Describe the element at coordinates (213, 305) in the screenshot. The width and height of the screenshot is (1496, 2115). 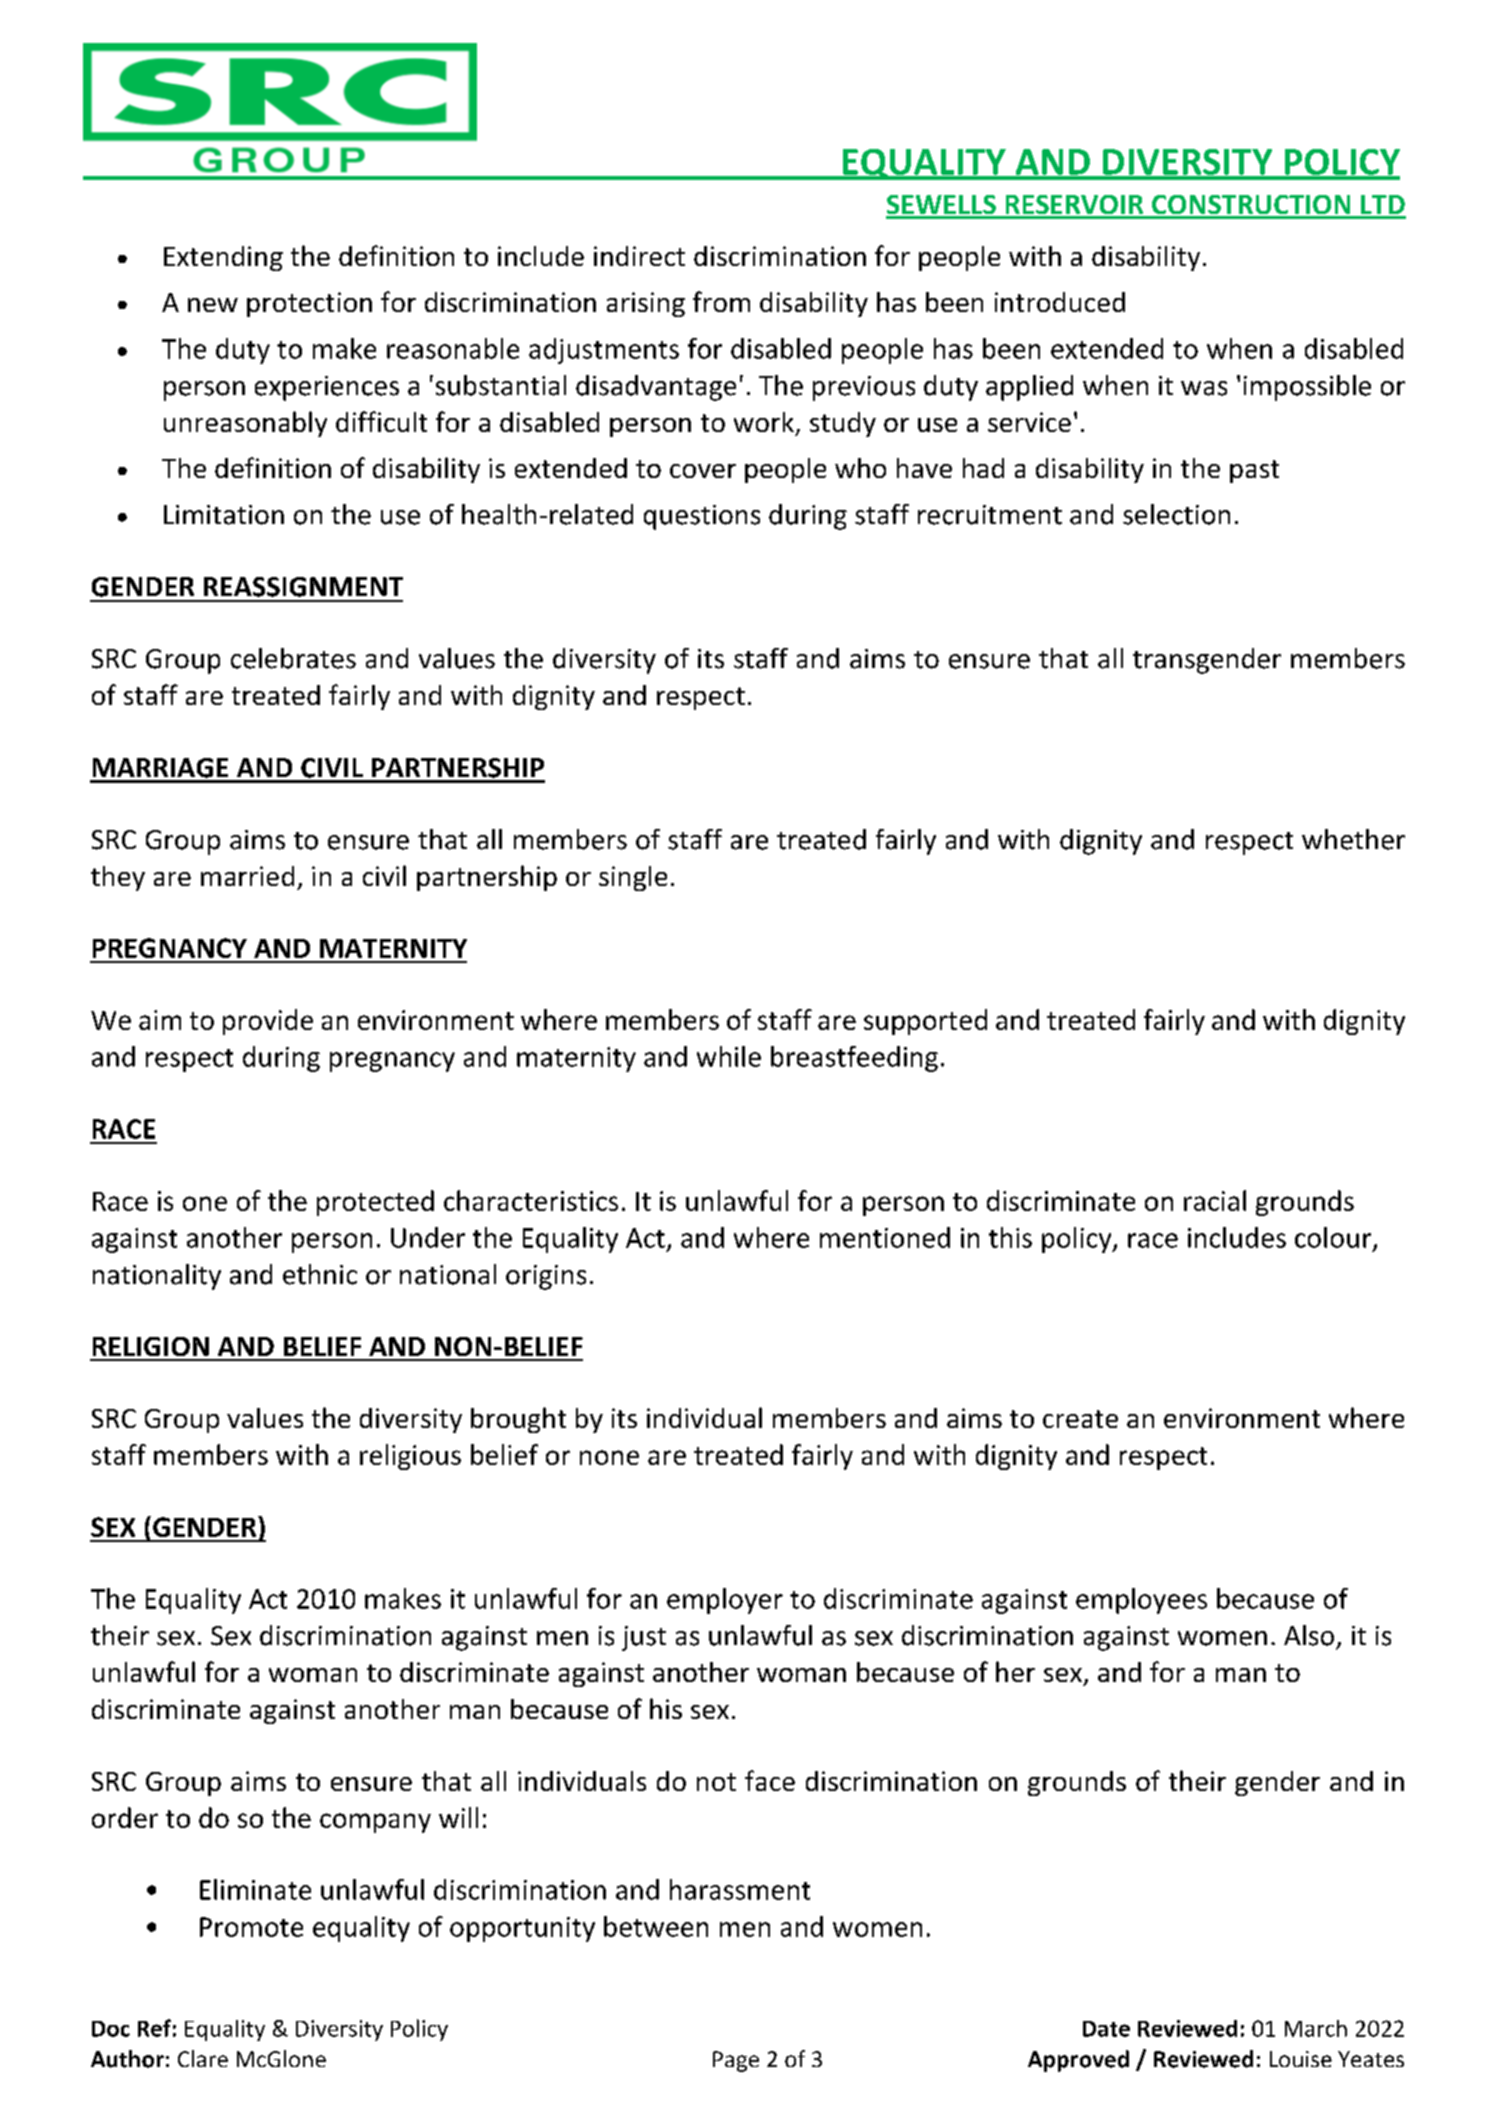
I see `new` at that location.
